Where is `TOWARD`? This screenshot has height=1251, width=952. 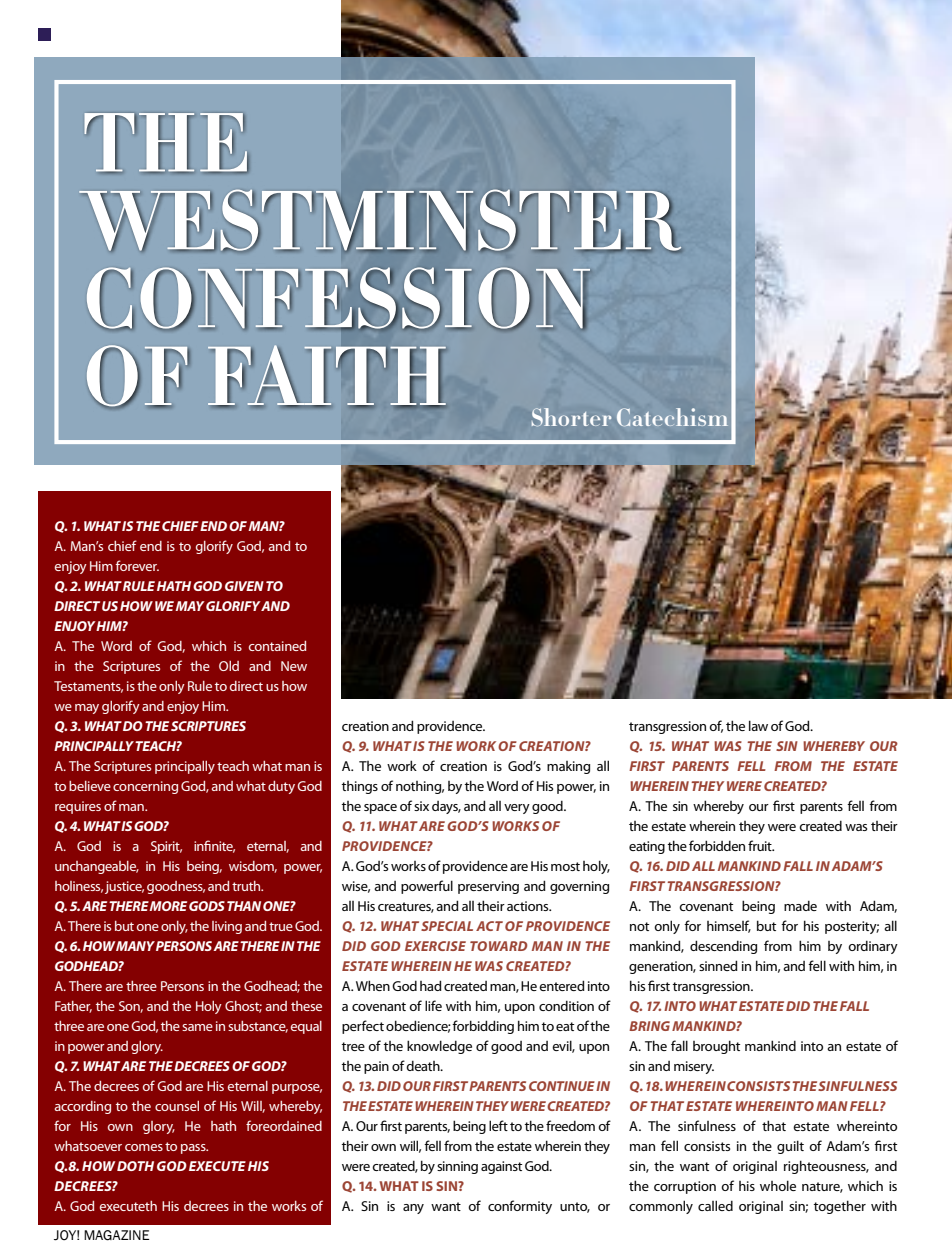
TOWARD is located at coordinates (499, 946).
